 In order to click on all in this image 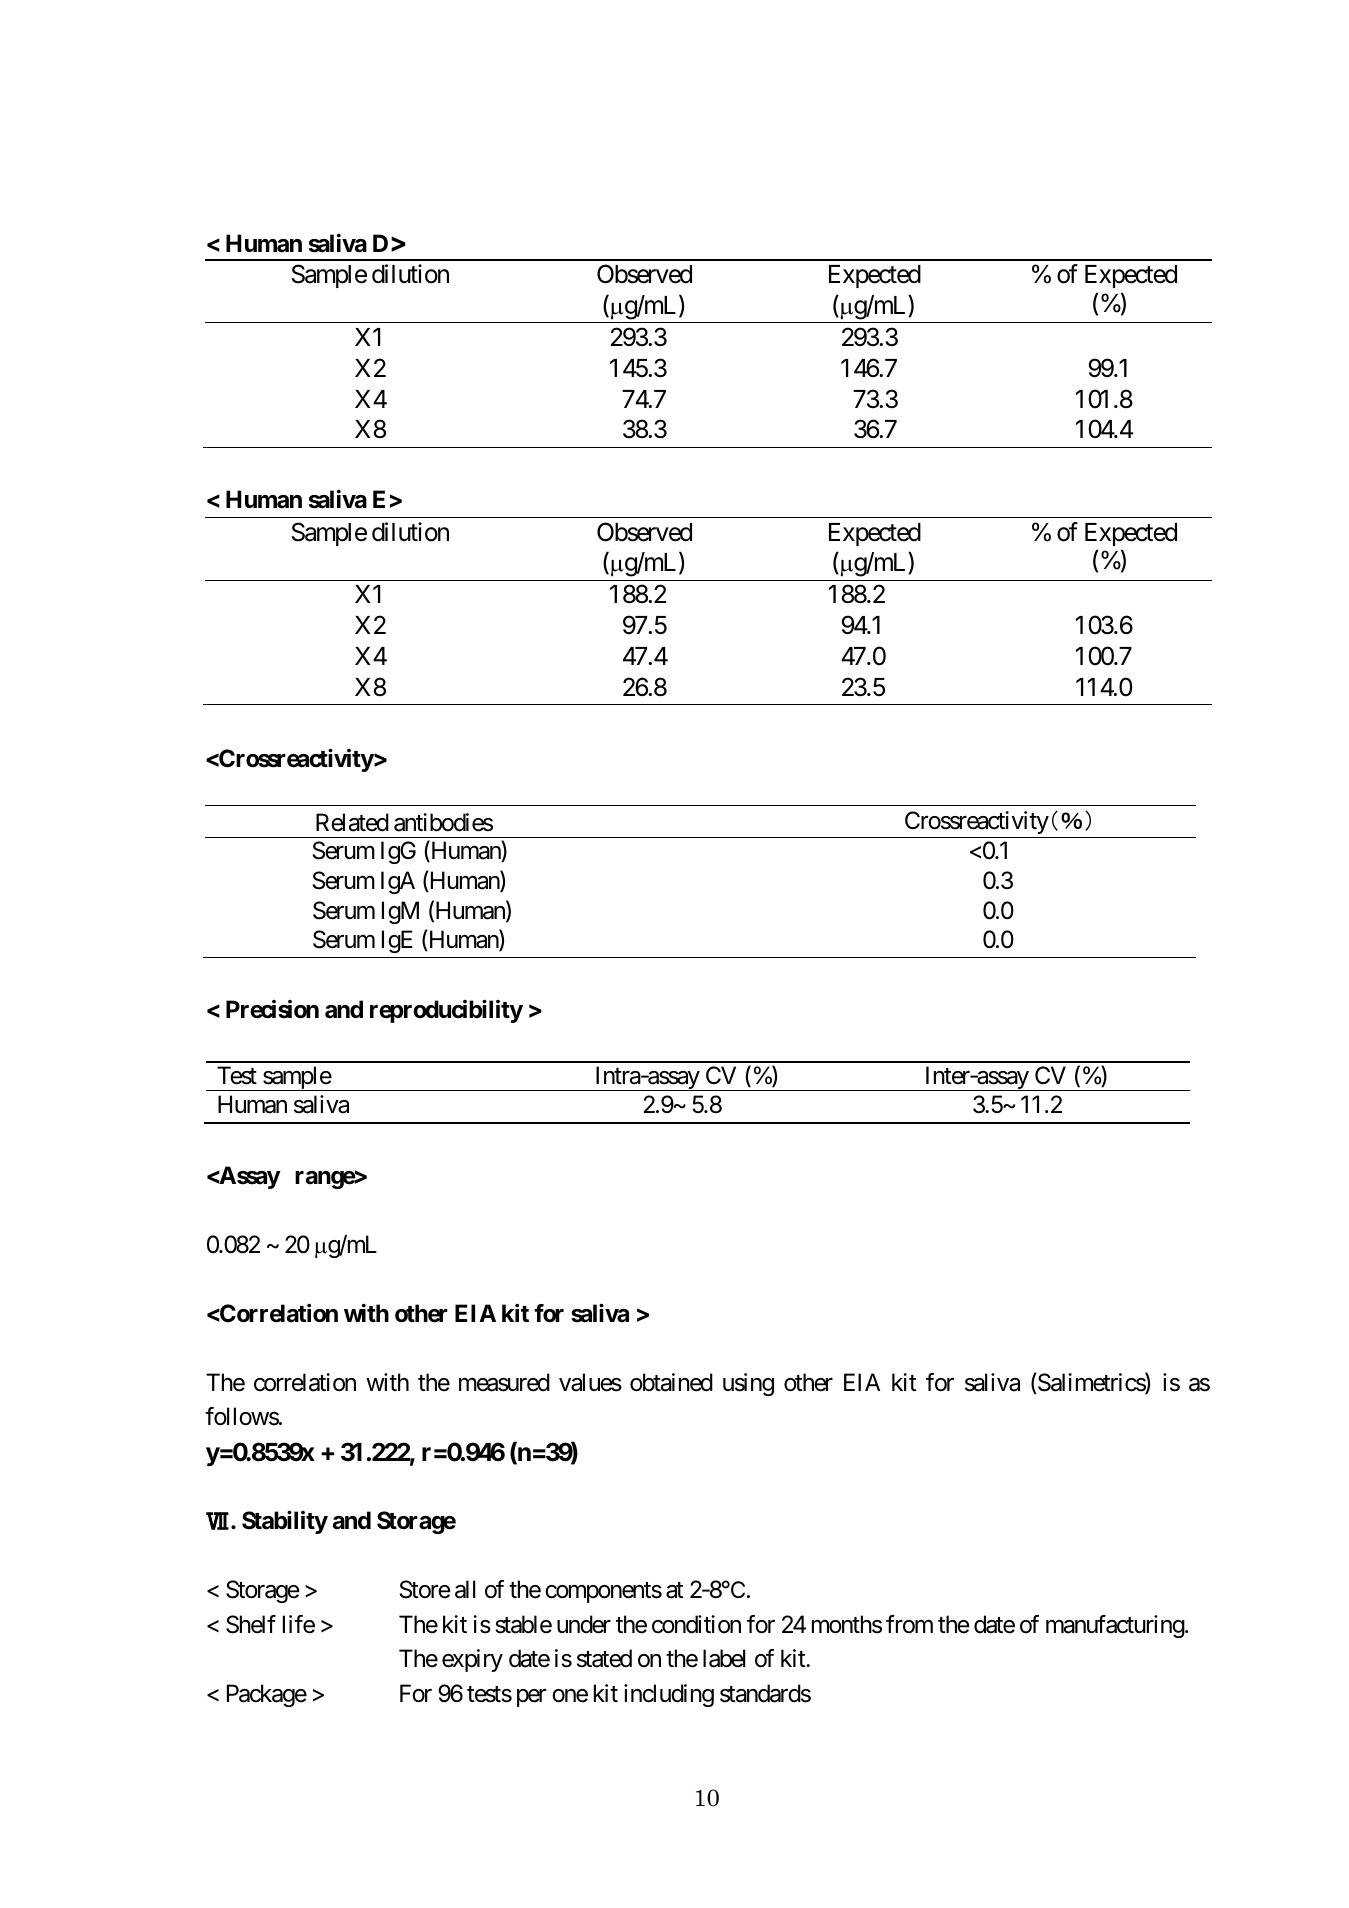, I will do `click(465, 1589)`.
